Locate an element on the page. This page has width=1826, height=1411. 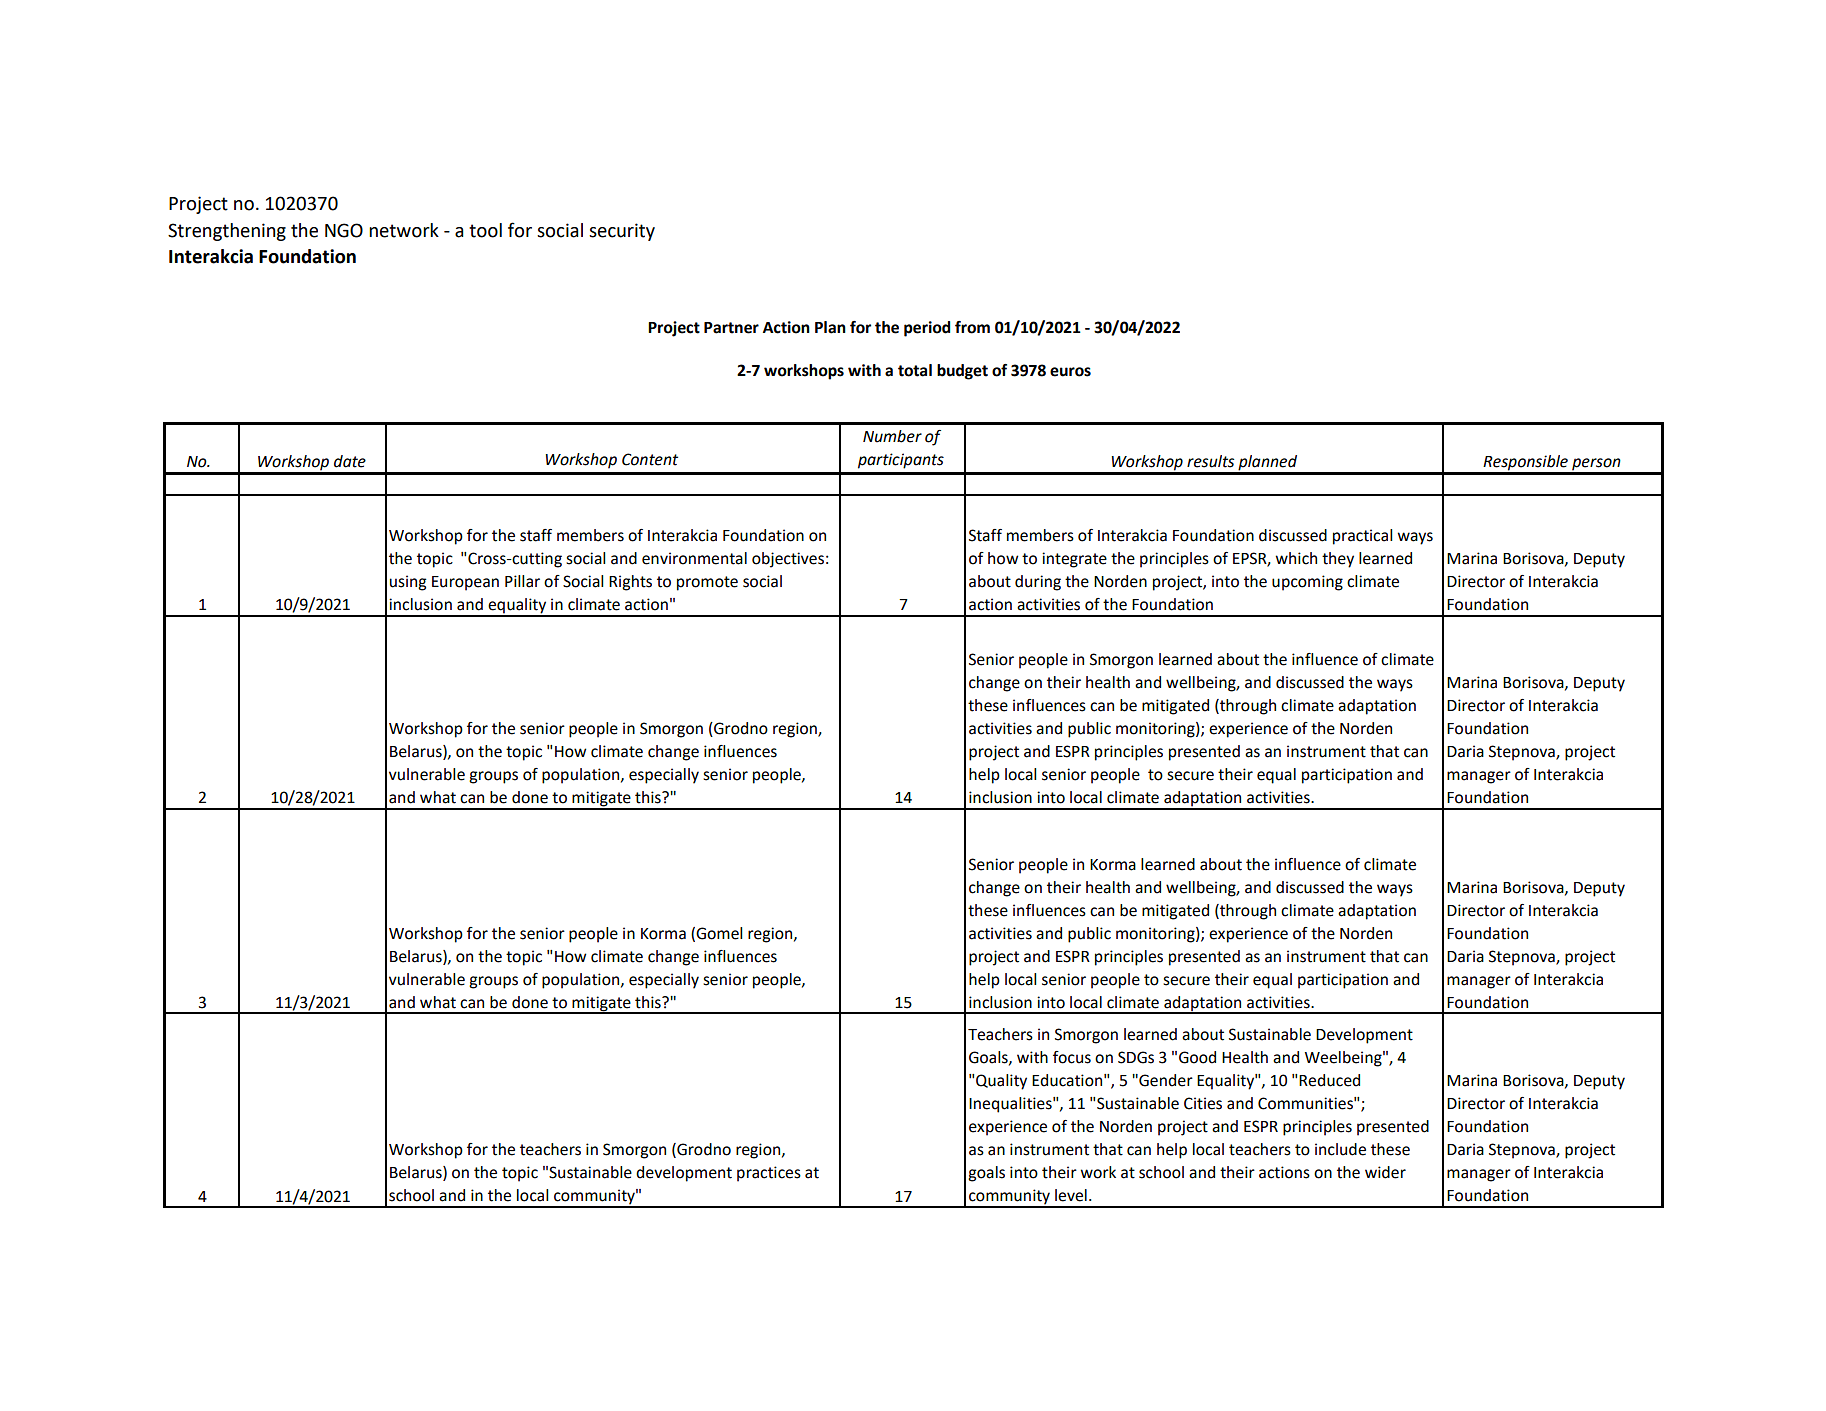
promote is located at coordinates (707, 583).
